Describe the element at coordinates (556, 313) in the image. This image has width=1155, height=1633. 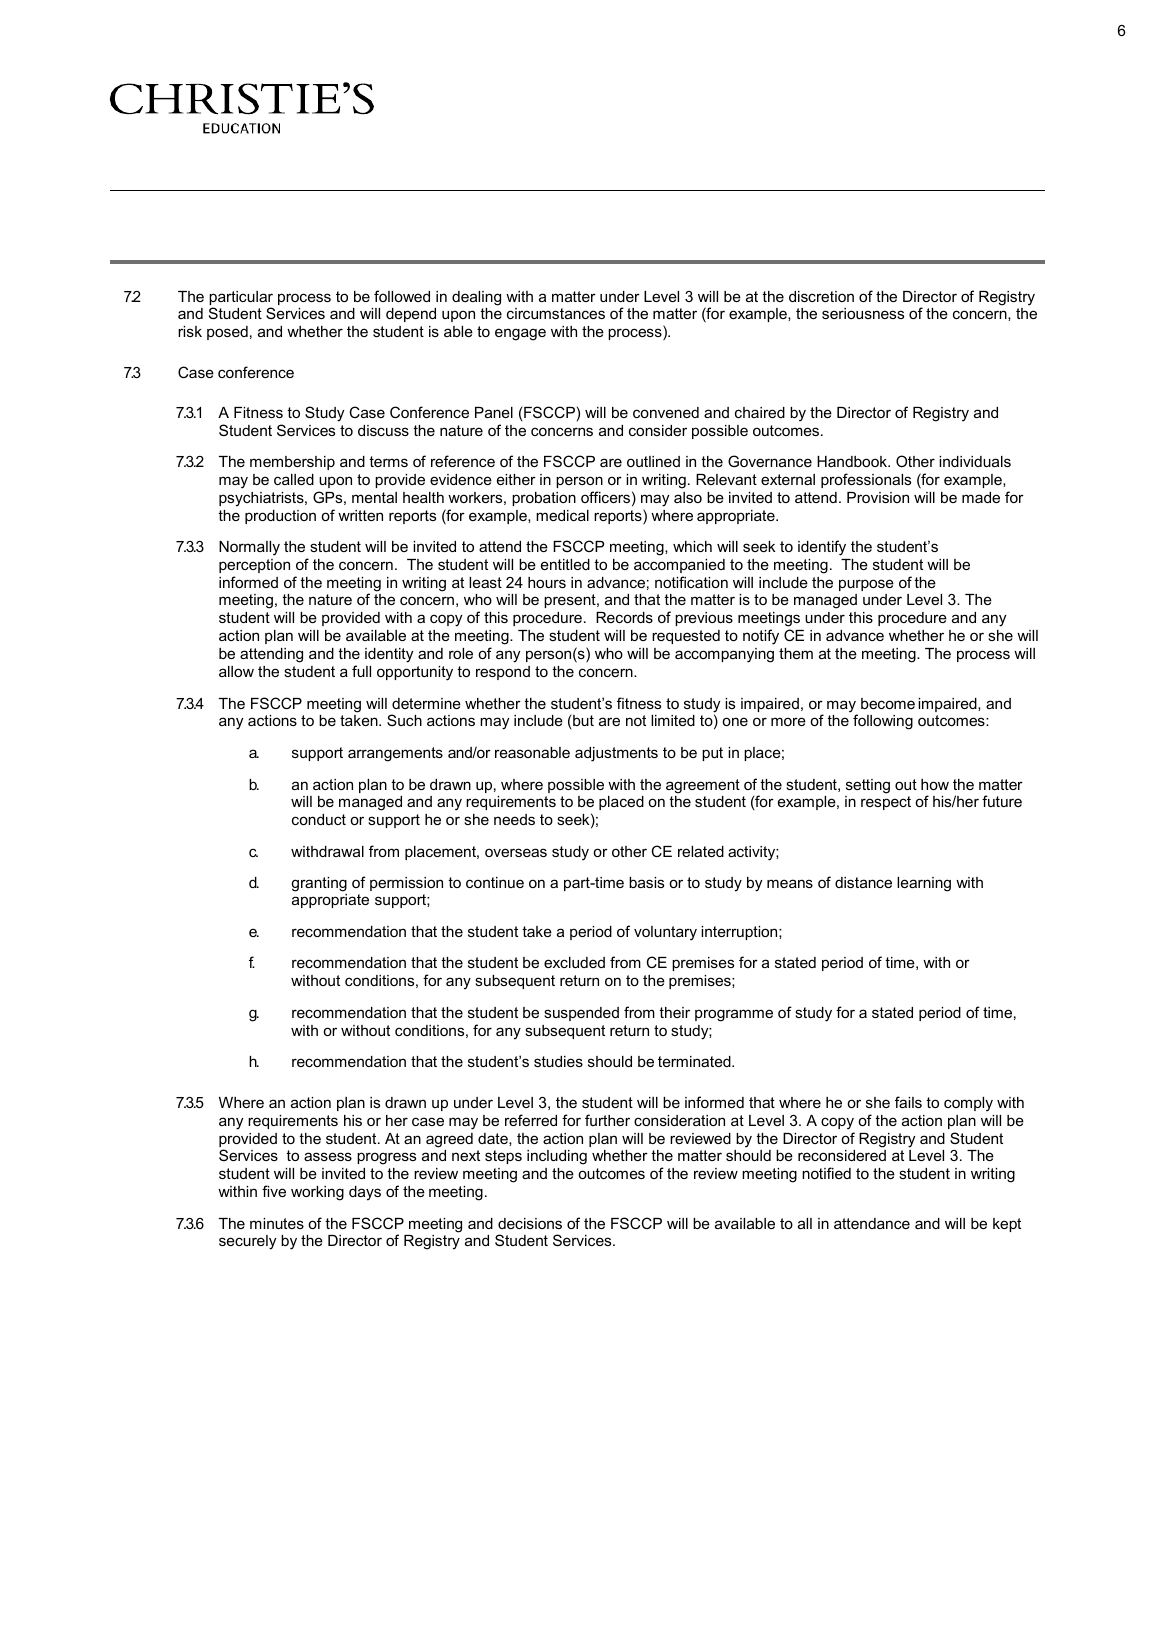
I see `circumstances` at that location.
